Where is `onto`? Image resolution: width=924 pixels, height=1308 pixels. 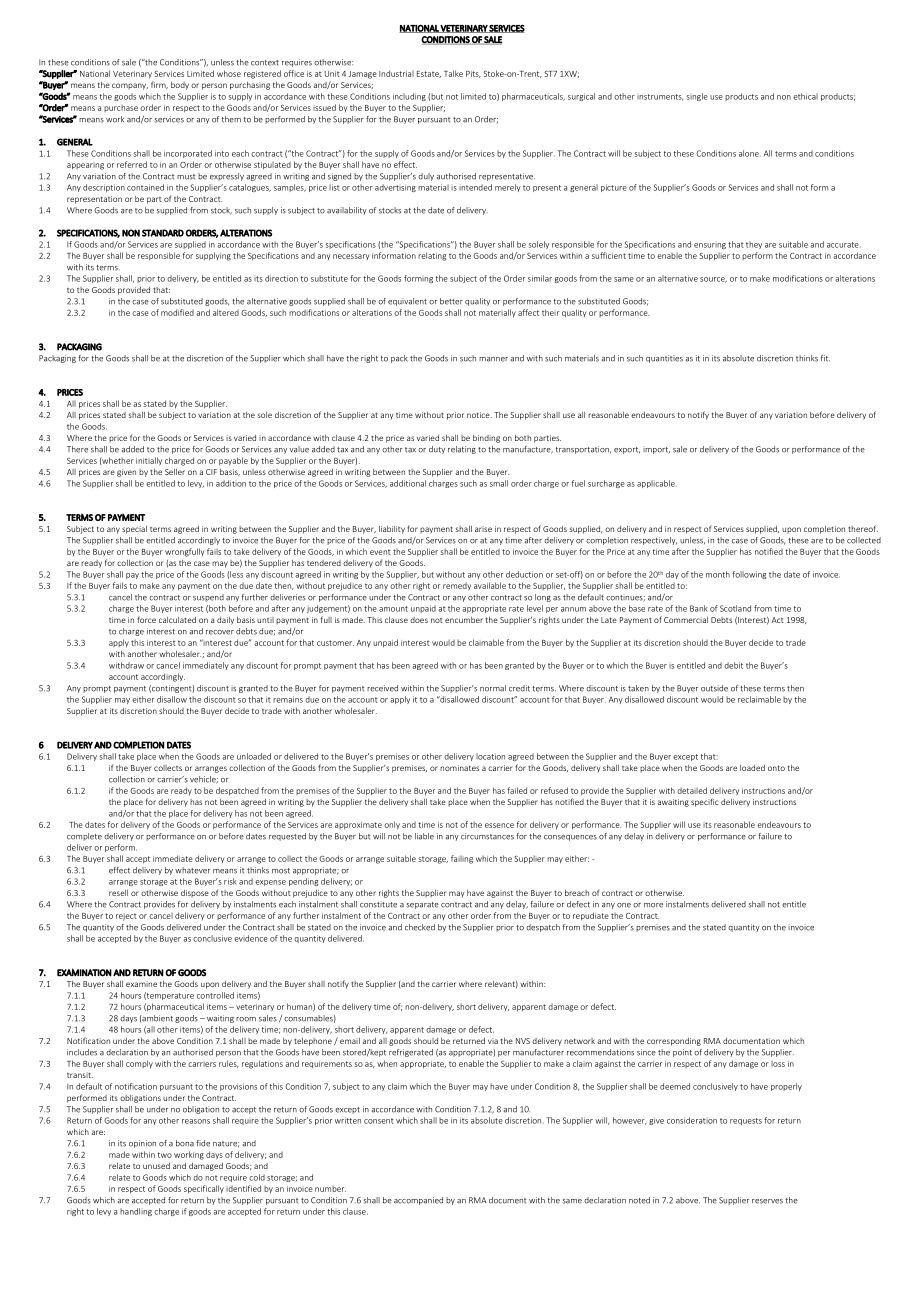 onto is located at coordinates (776, 768).
